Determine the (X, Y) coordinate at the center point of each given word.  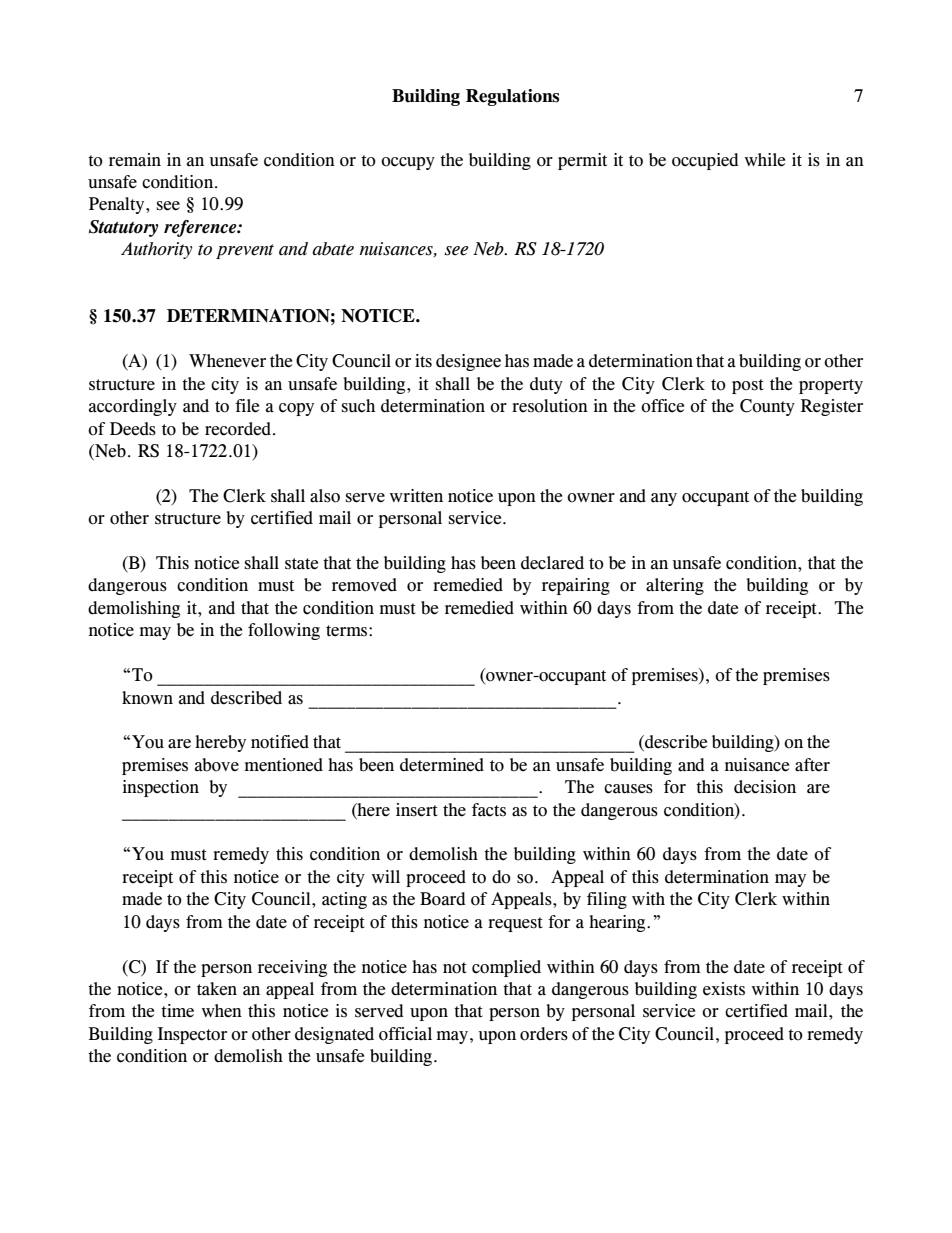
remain (135, 160)
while (765, 160)
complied (506, 968)
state (301, 564)
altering (675, 586)
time (177, 1011)
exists (724, 989)
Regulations (512, 97)
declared (552, 563)
